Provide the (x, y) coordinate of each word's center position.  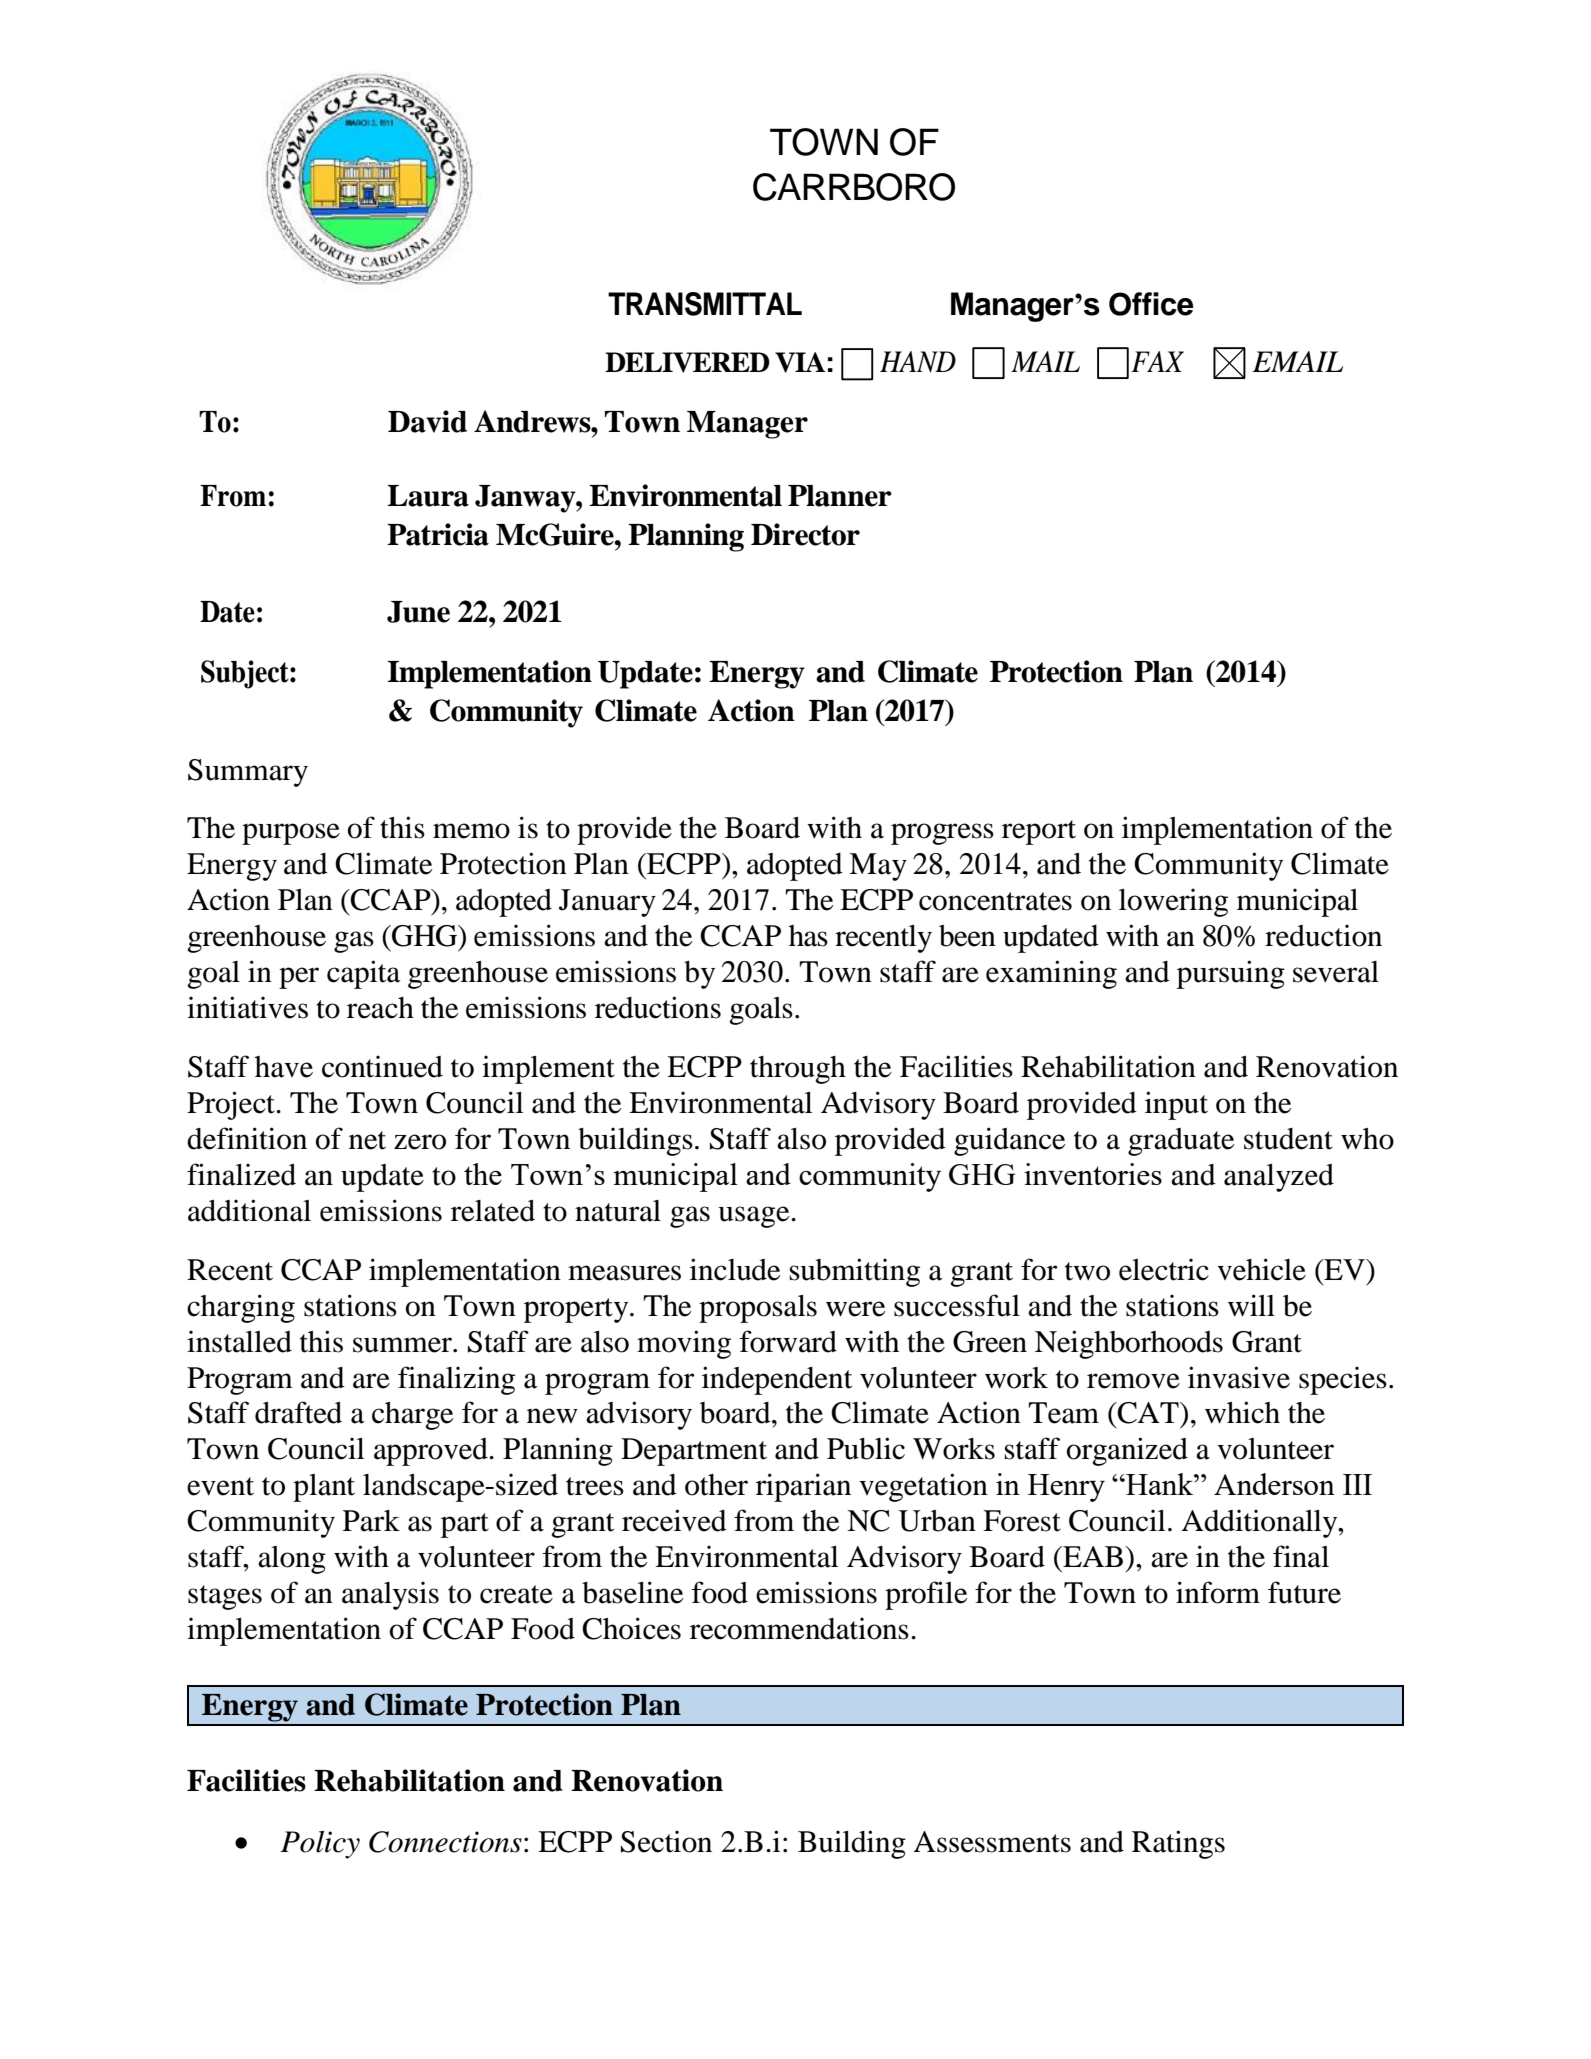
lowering (1173, 902)
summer (403, 1345)
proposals (758, 1309)
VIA (800, 362)
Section (666, 1841)
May (878, 867)
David (427, 421)
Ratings (1178, 1844)
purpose (291, 834)
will (1251, 1305)
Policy (320, 1844)
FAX (1157, 361)
